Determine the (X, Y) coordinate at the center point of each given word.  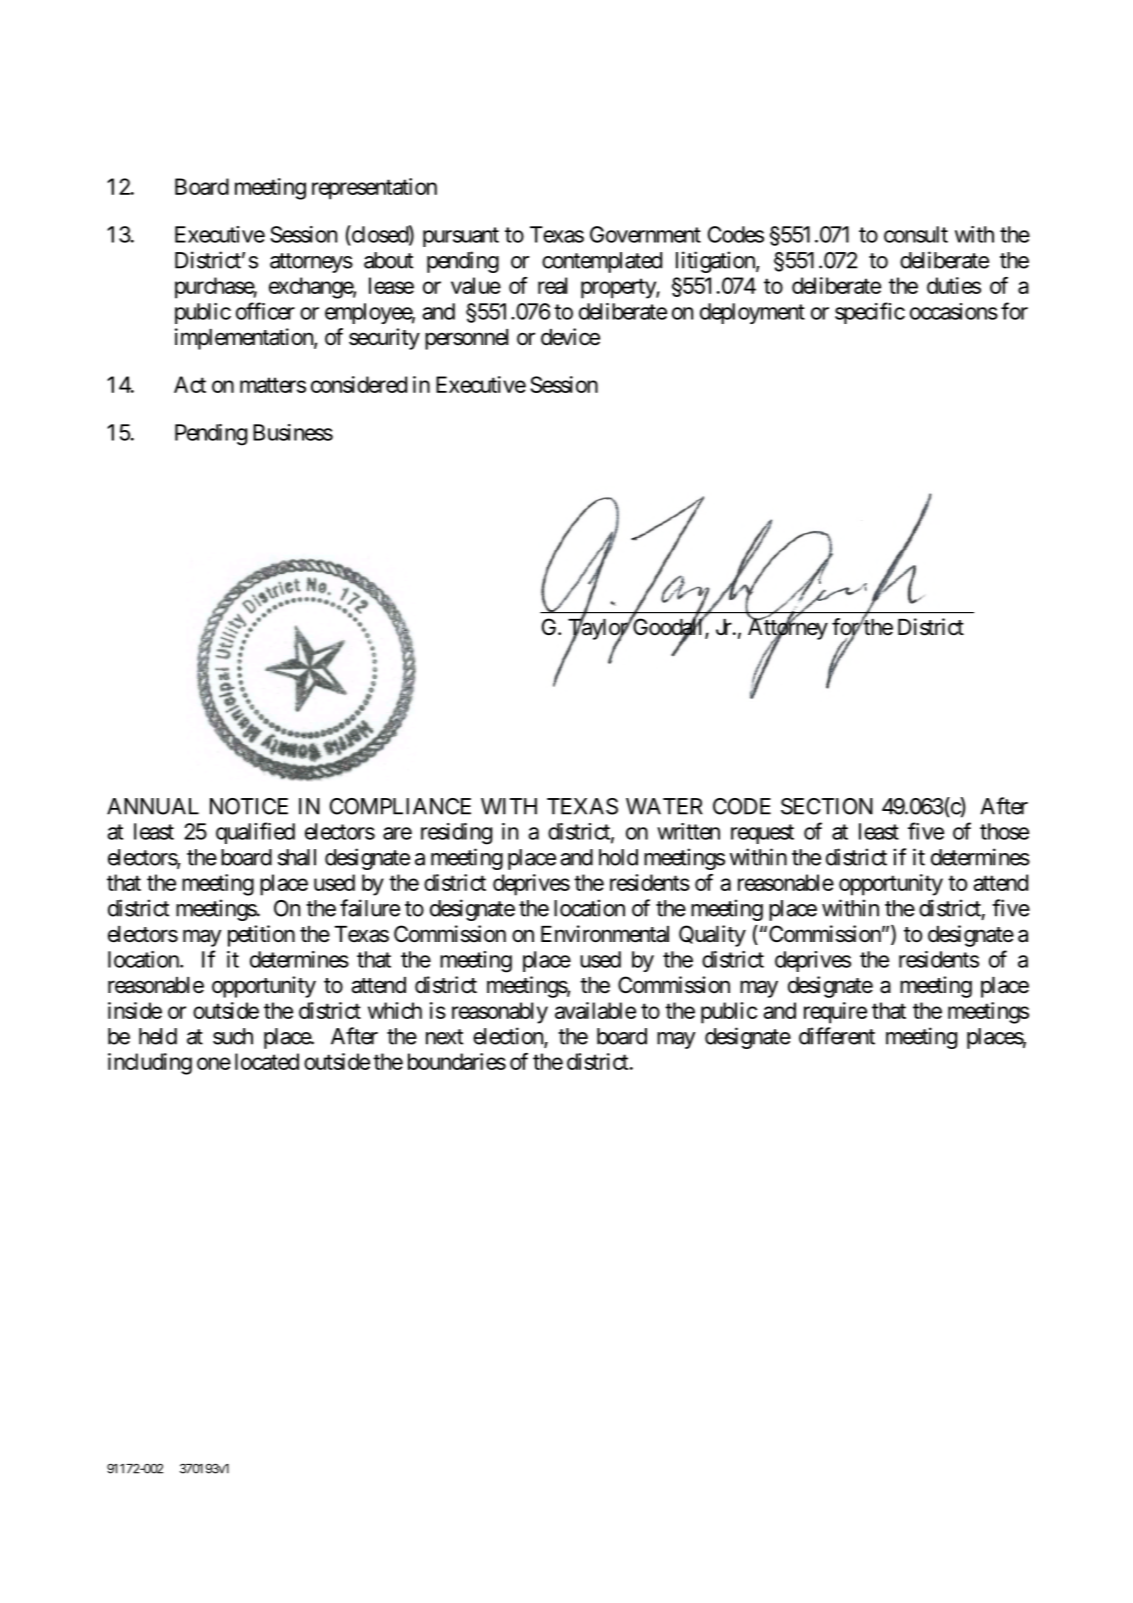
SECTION (827, 806)
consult (916, 234)
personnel (466, 339)
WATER (664, 806)
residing (456, 834)
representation (374, 189)
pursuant (461, 237)
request (762, 834)
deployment (752, 313)
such (233, 1036)
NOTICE (249, 806)
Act (190, 384)
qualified (255, 833)
